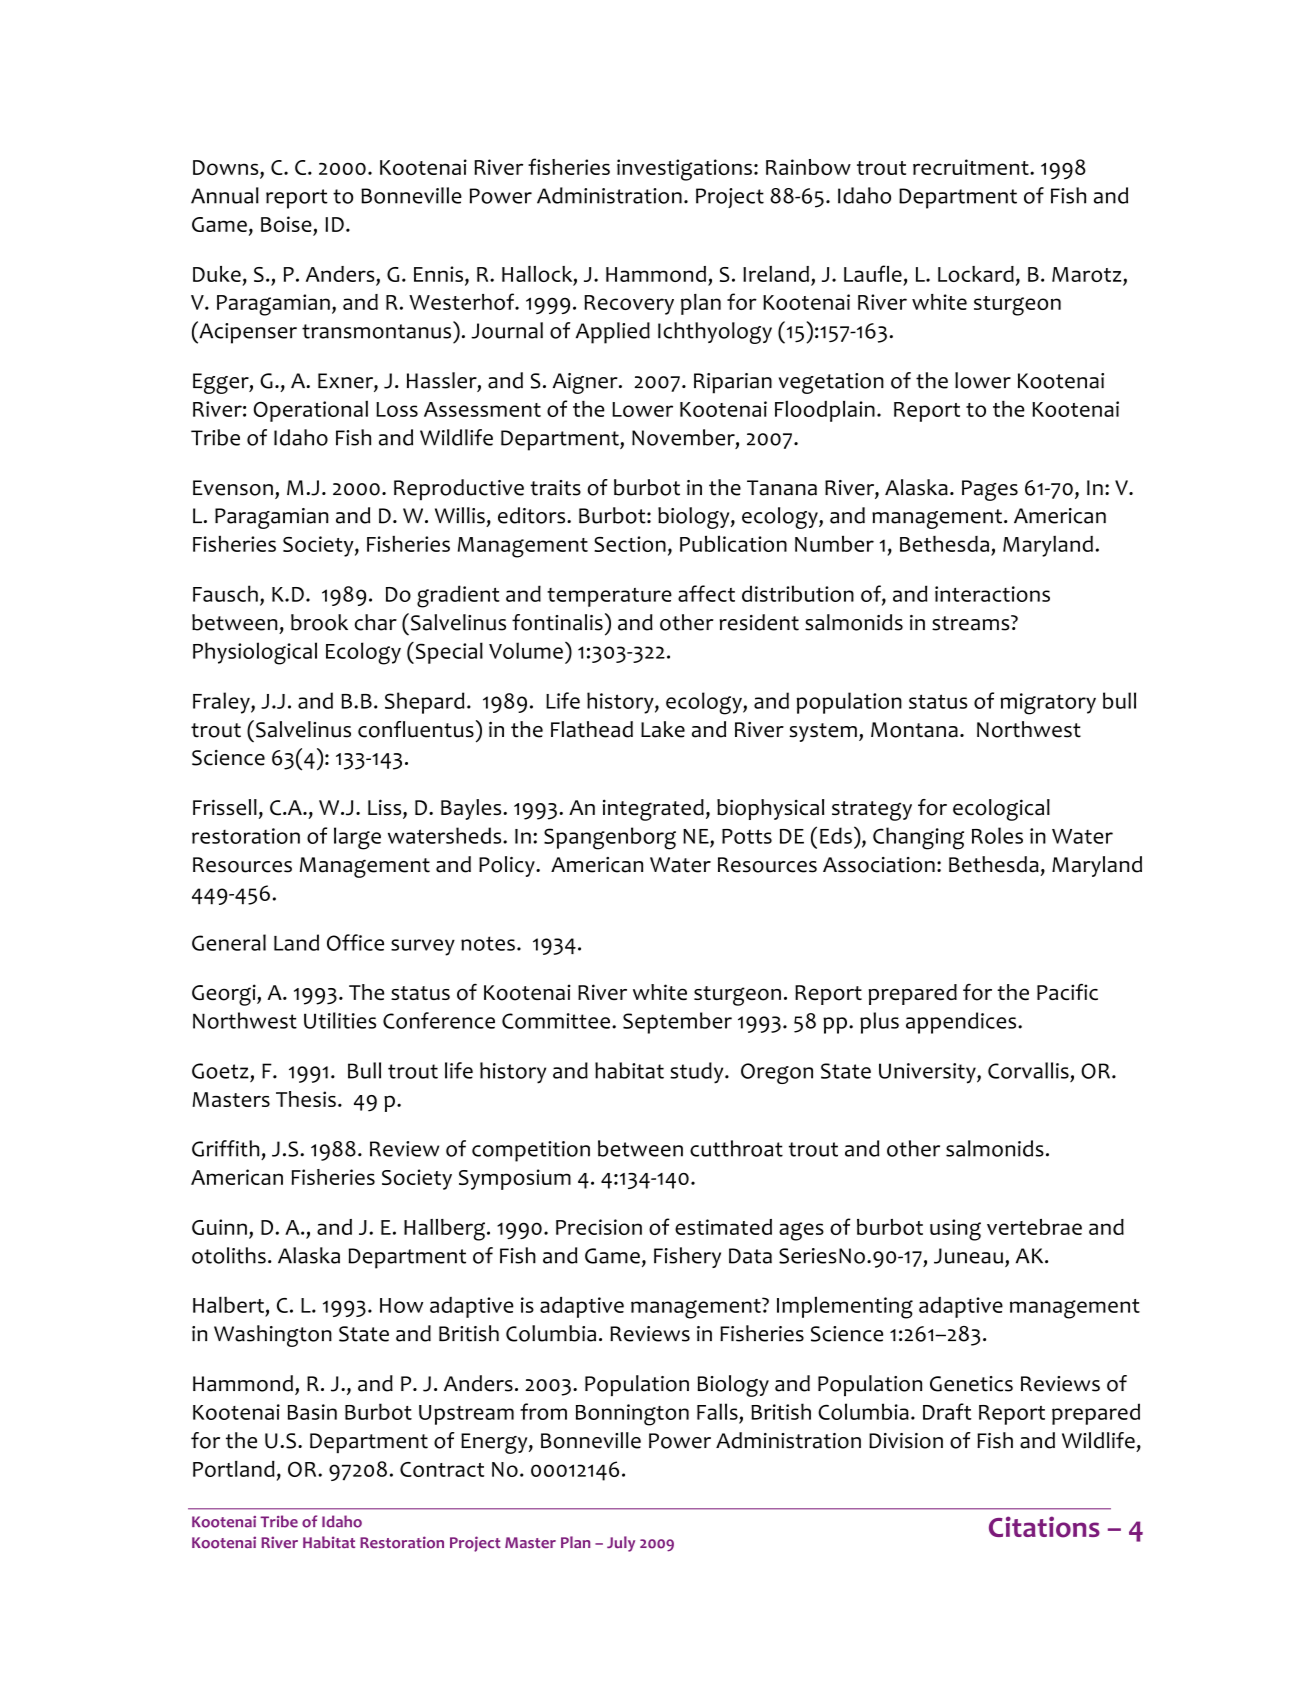 The width and height of the page is (1299, 1681). I want to click on Section, so click(630, 544).
